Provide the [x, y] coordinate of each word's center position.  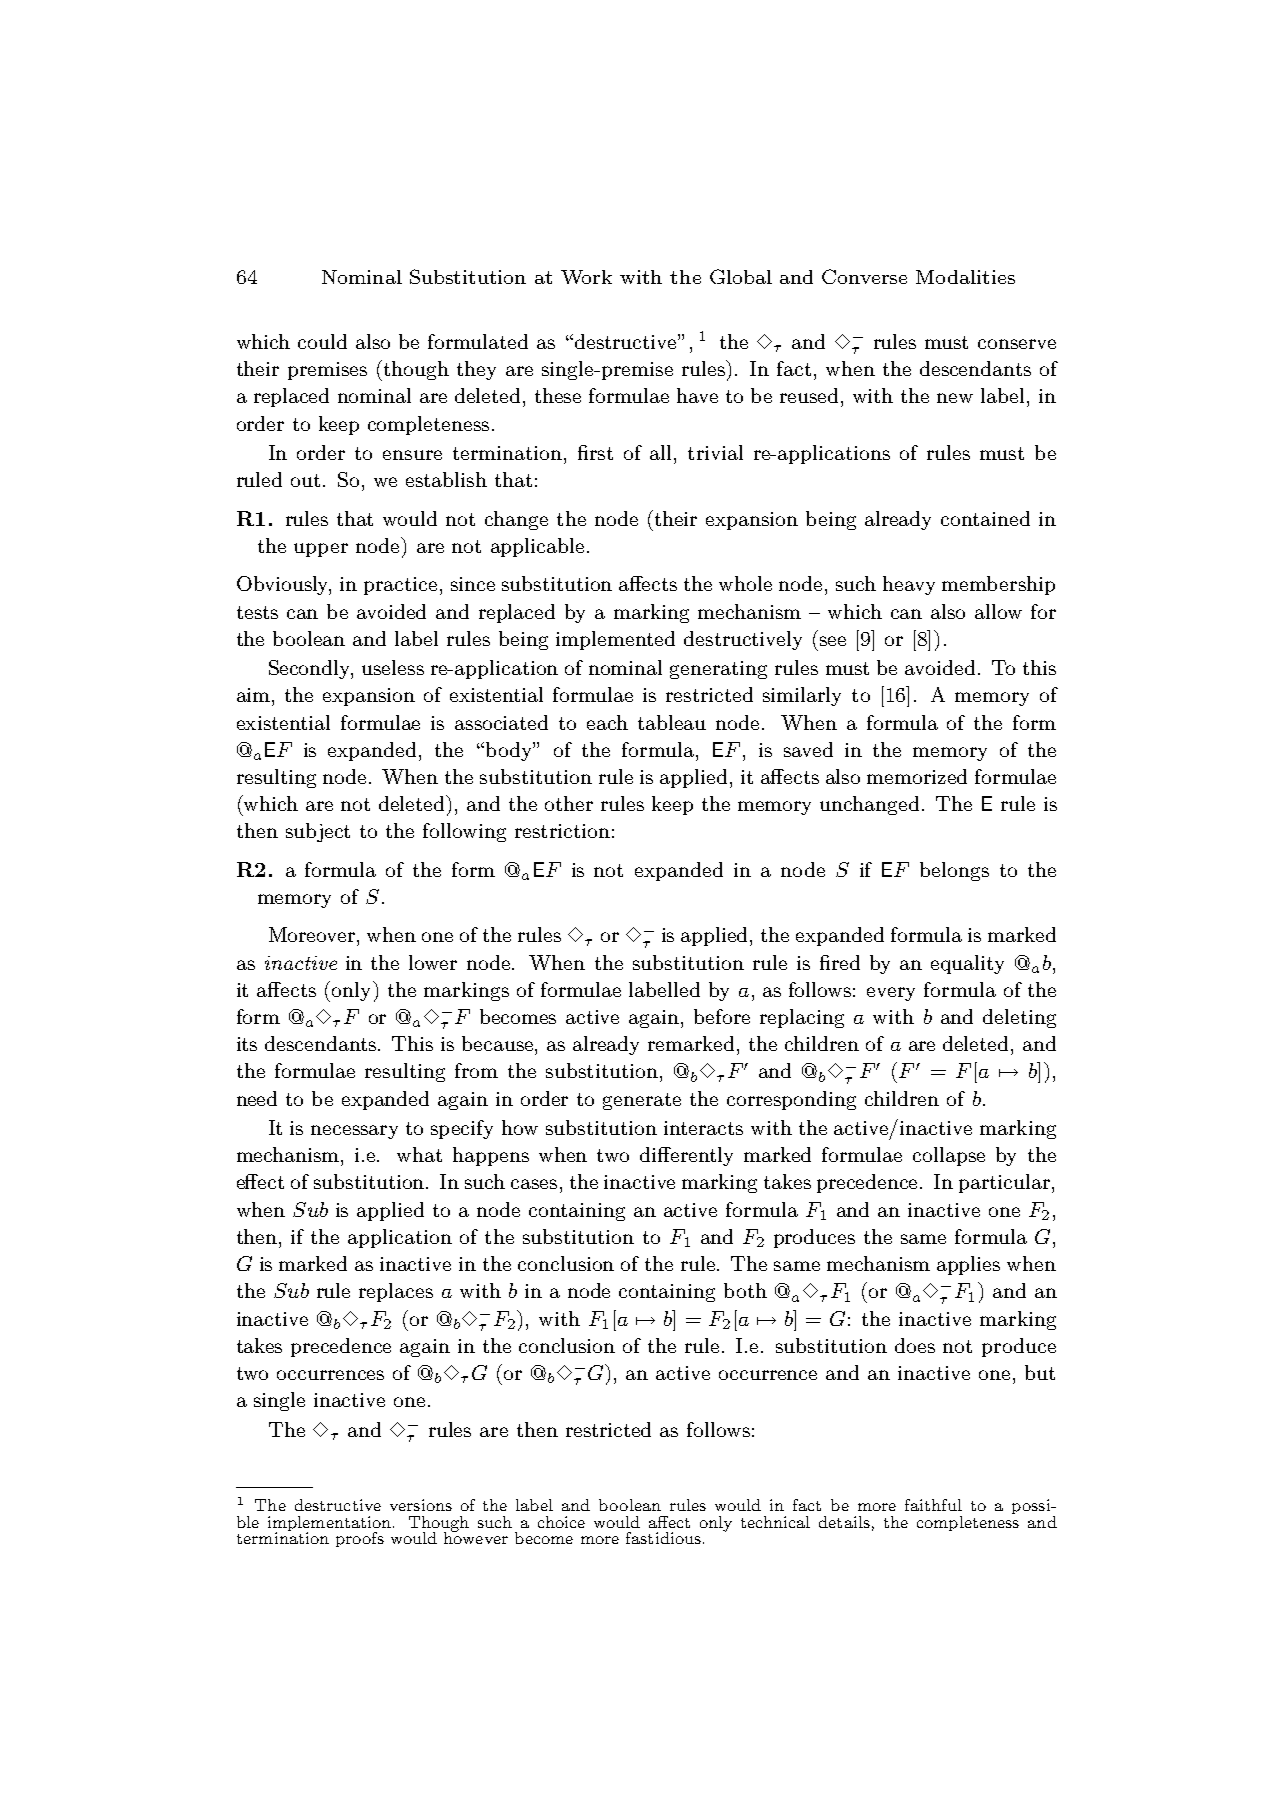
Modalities [965, 277]
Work [586, 277]
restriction [562, 831]
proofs [360, 1539]
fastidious [663, 1538]
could [322, 341]
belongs [954, 871]
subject [318, 832]
